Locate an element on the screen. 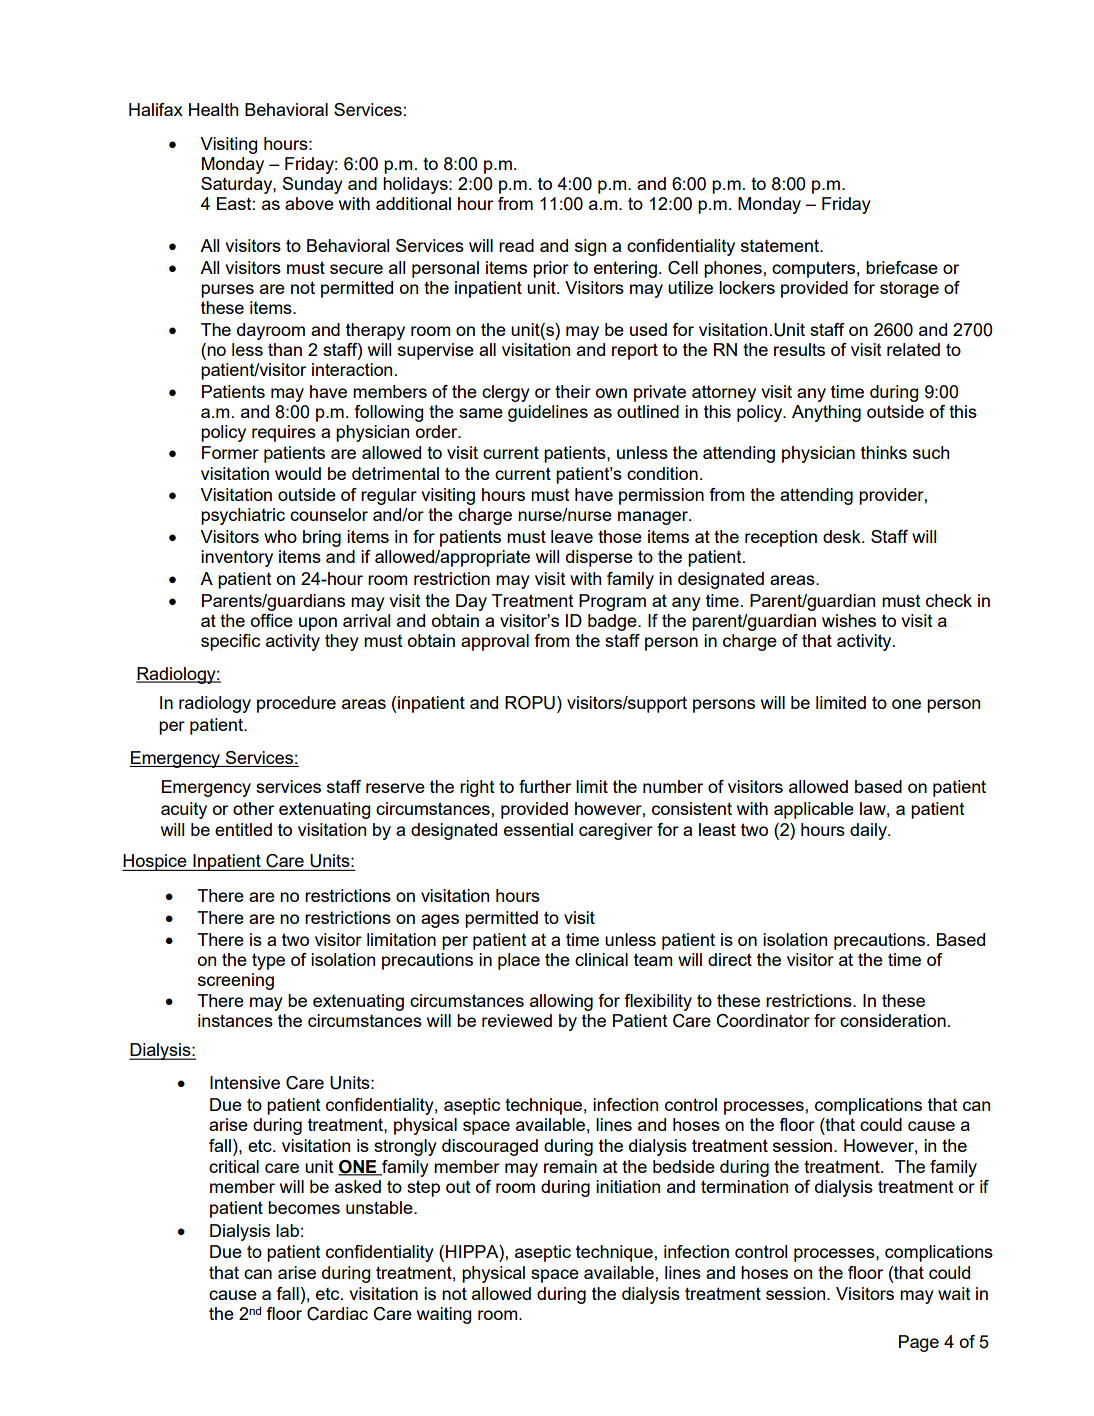  entitled is located at coordinates (243, 829).
